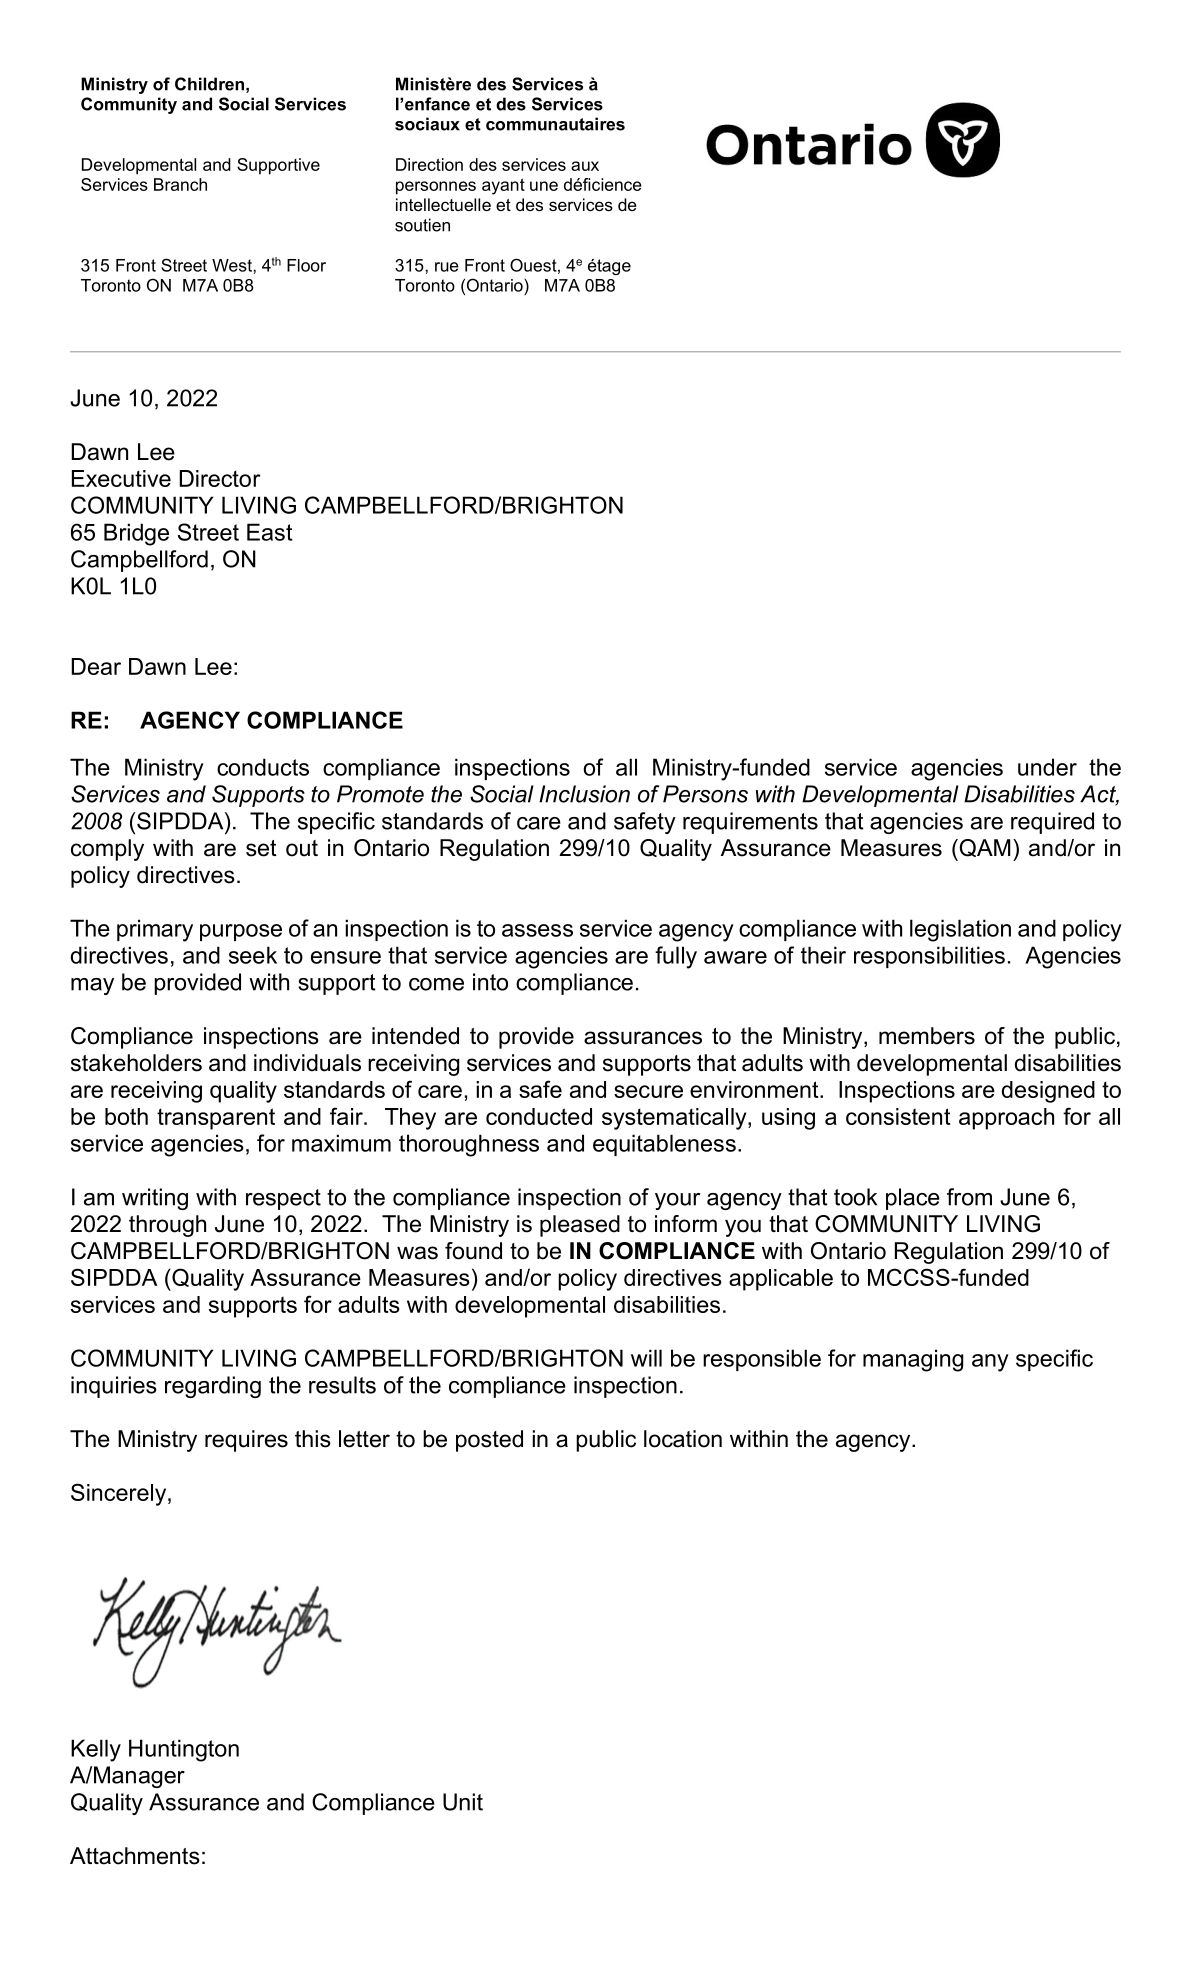 The height and width of the document is (1962, 1191). Describe the element at coordinates (489, 1441) in the document. I see `posted` at that location.
